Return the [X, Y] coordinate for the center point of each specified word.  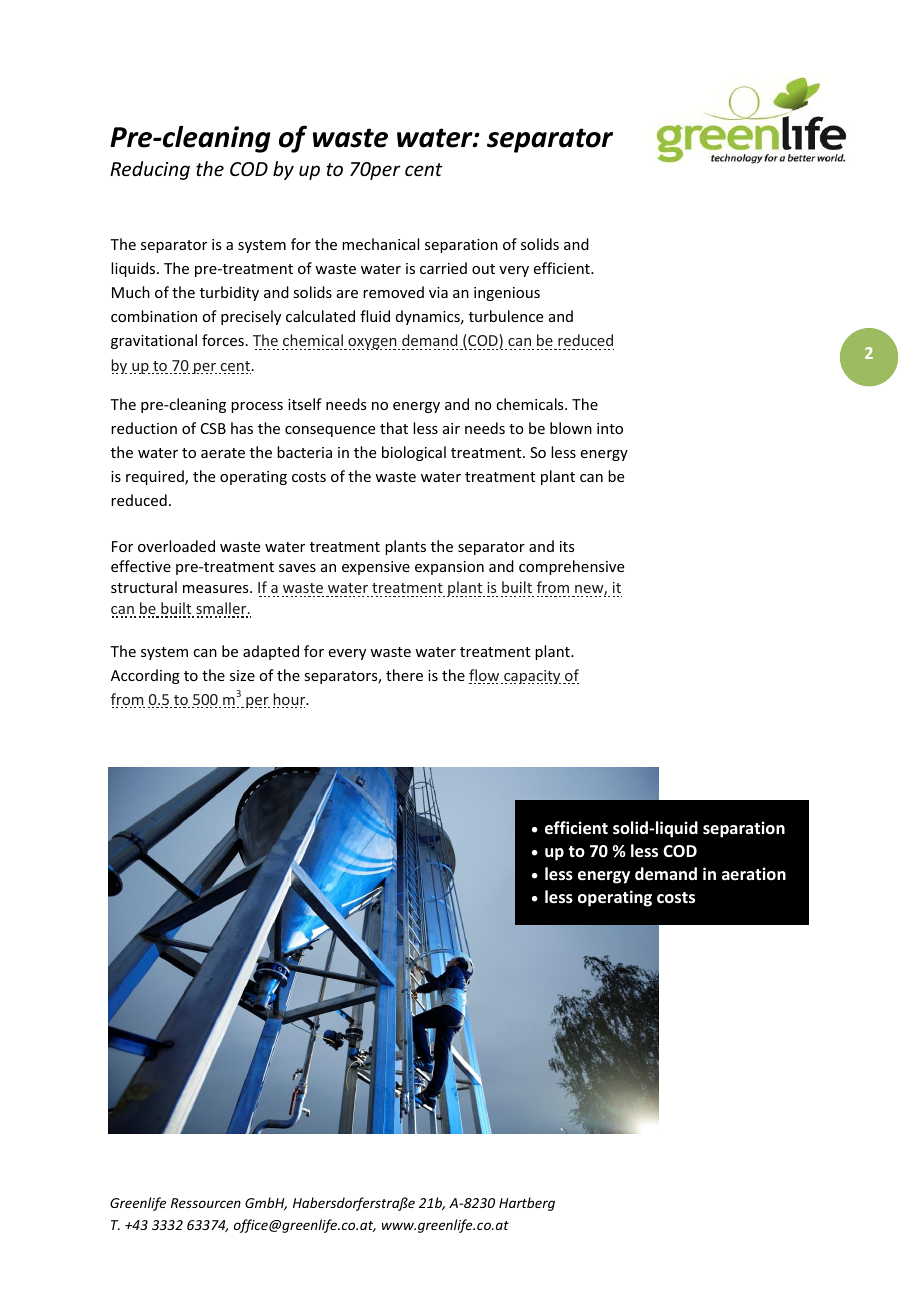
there [404, 675]
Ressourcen [206, 1203]
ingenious [507, 294]
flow [485, 676]
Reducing [150, 170]
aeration [754, 873]
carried [443, 268]
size [242, 675]
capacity [531, 677]
